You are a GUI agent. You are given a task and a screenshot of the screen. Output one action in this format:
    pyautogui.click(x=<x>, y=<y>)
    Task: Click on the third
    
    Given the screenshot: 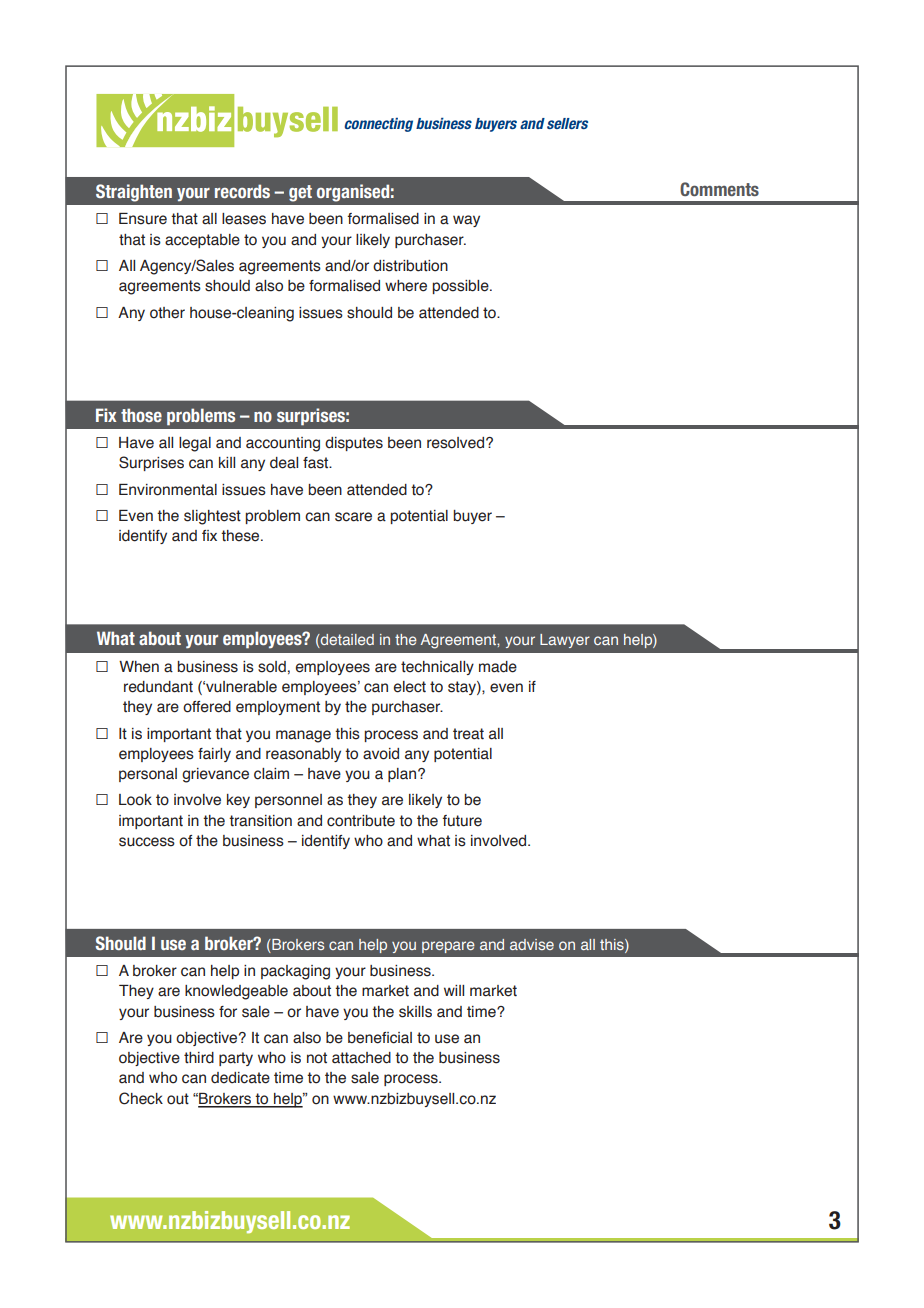 What is the action you would take?
    pyautogui.click(x=199, y=1058)
